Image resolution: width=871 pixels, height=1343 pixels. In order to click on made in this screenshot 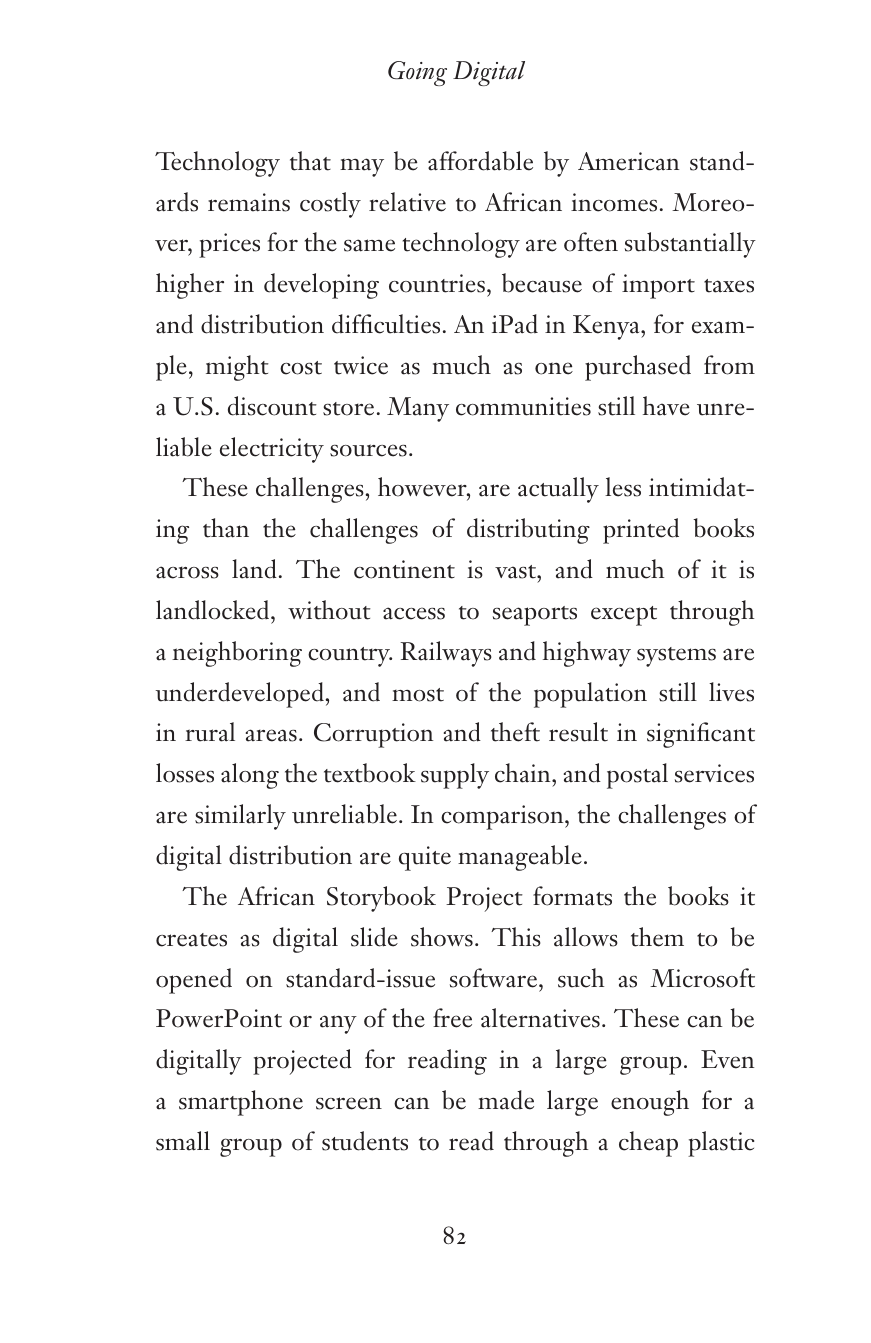, I will do `click(506, 1100)`.
